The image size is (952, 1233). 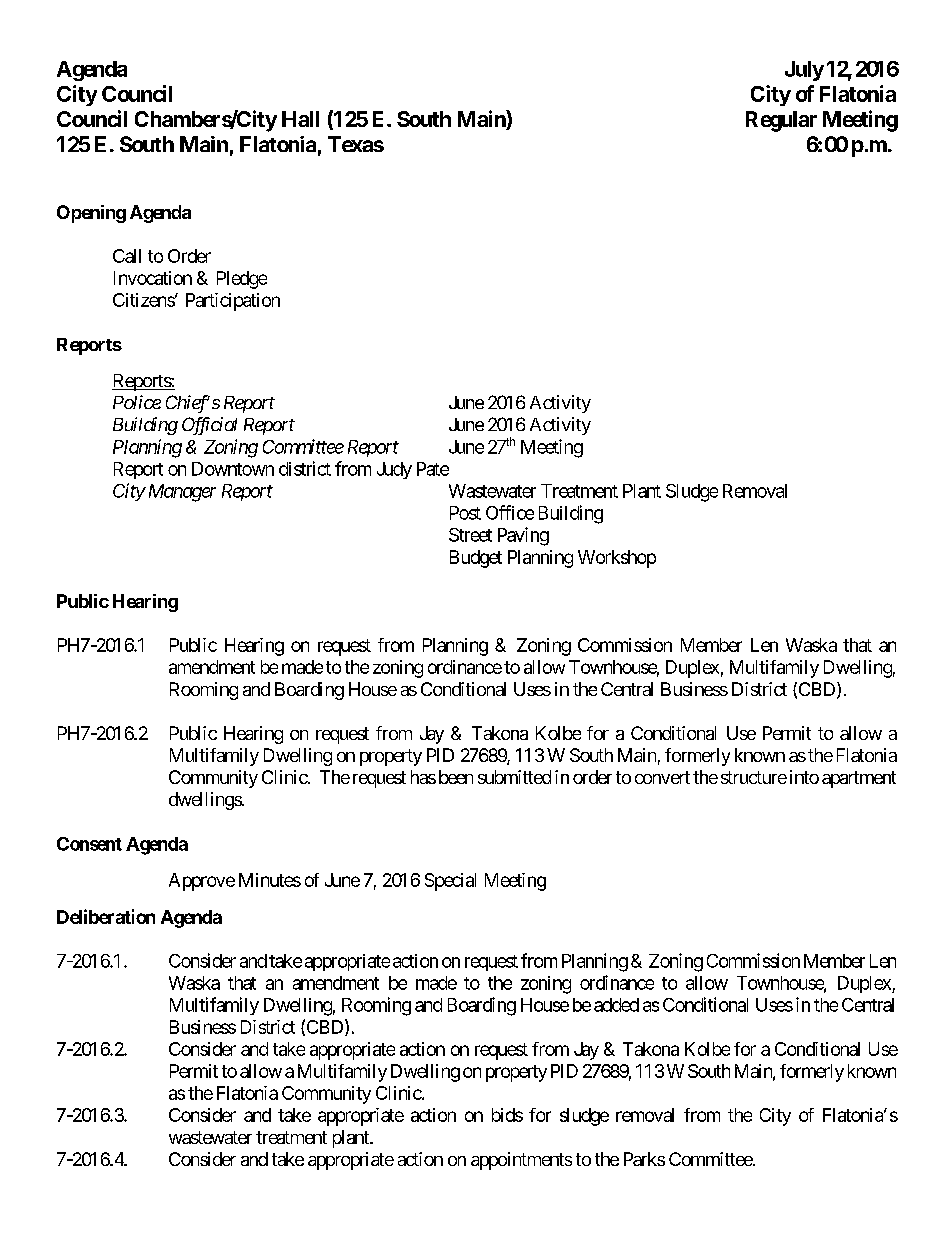 I want to click on Deliberation, so click(x=106, y=916).
